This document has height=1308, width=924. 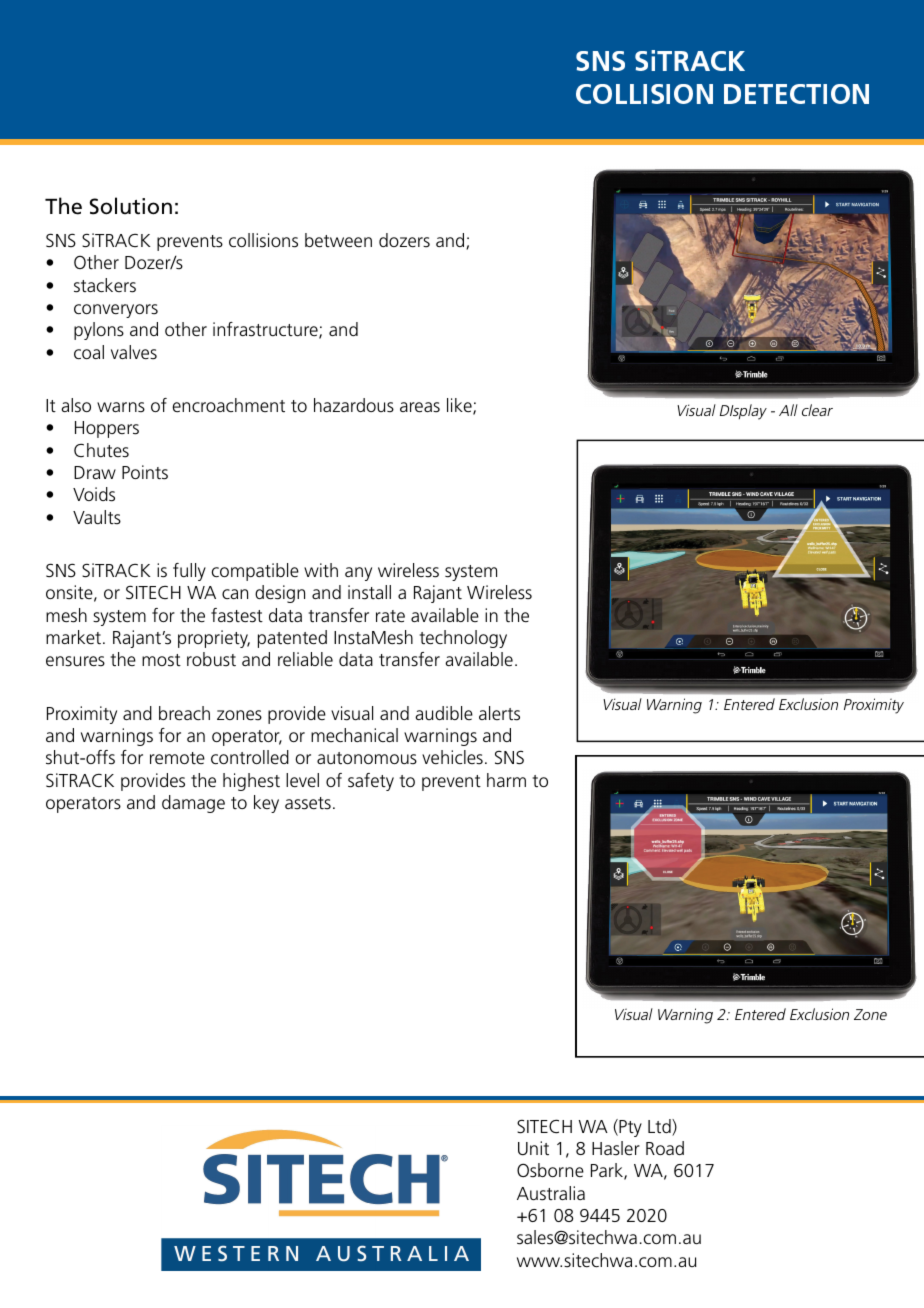 I want to click on assets, so click(x=308, y=803).
